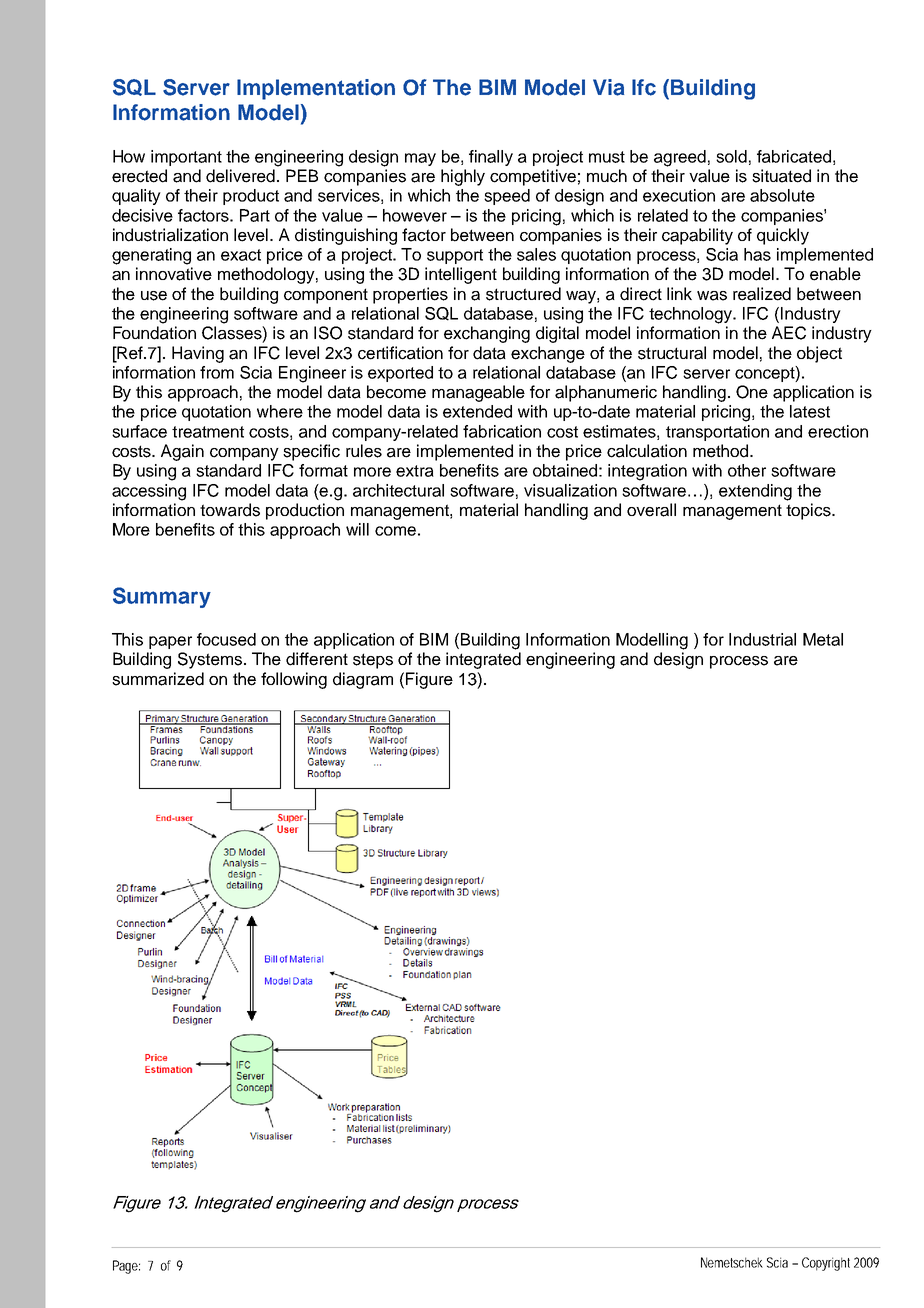 This image has height=1308, width=924. Describe the element at coordinates (158, 679) in the image. I see `summarized` at that location.
